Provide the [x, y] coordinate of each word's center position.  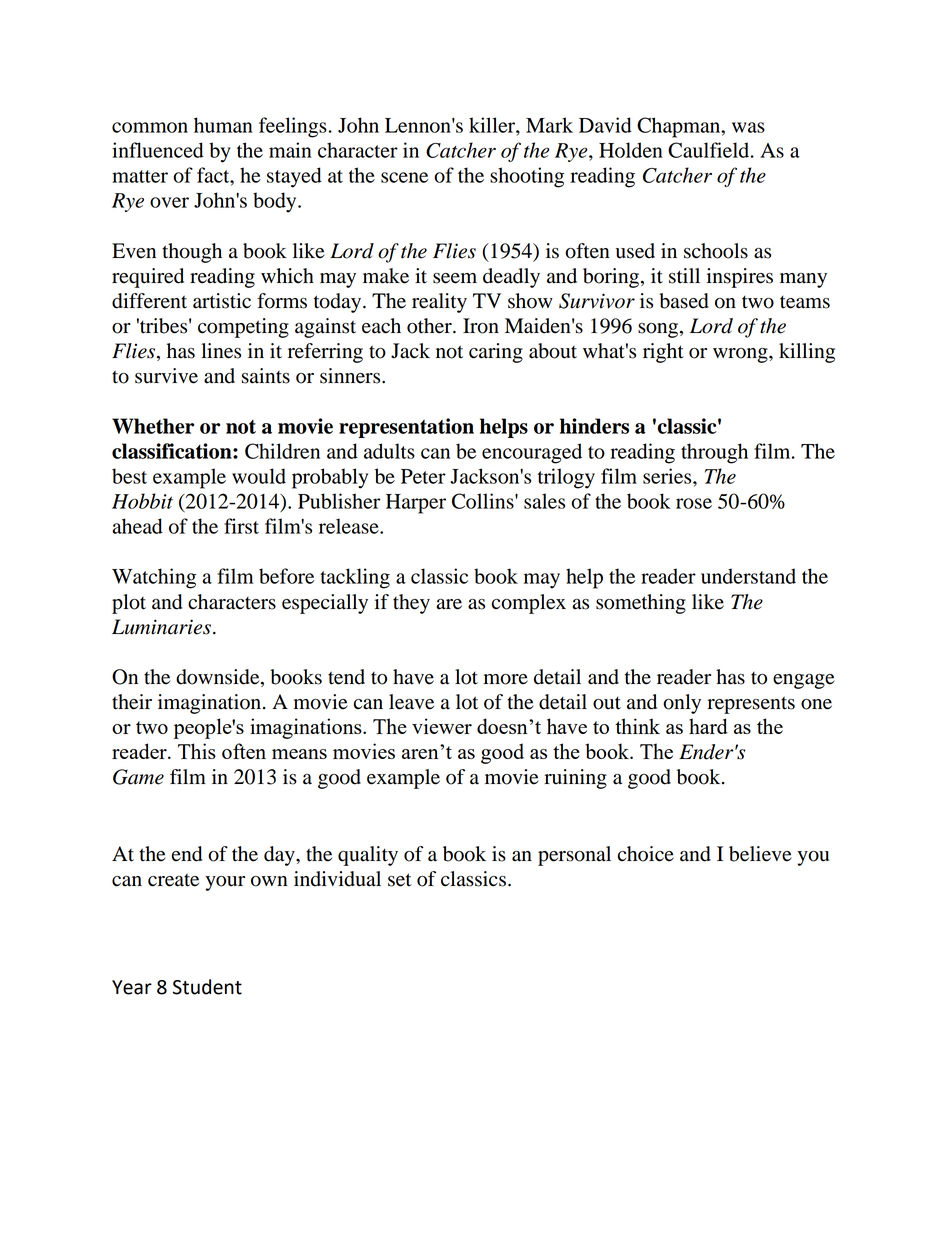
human [223, 125]
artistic [222, 301]
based [684, 301]
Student [207, 987]
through [714, 453]
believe [760, 854]
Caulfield [710, 150]
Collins [484, 501]
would [259, 476]
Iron [481, 326]
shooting [527, 177]
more [506, 679]
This [197, 751]
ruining [575, 779]
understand [748, 576]
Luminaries [161, 627]
